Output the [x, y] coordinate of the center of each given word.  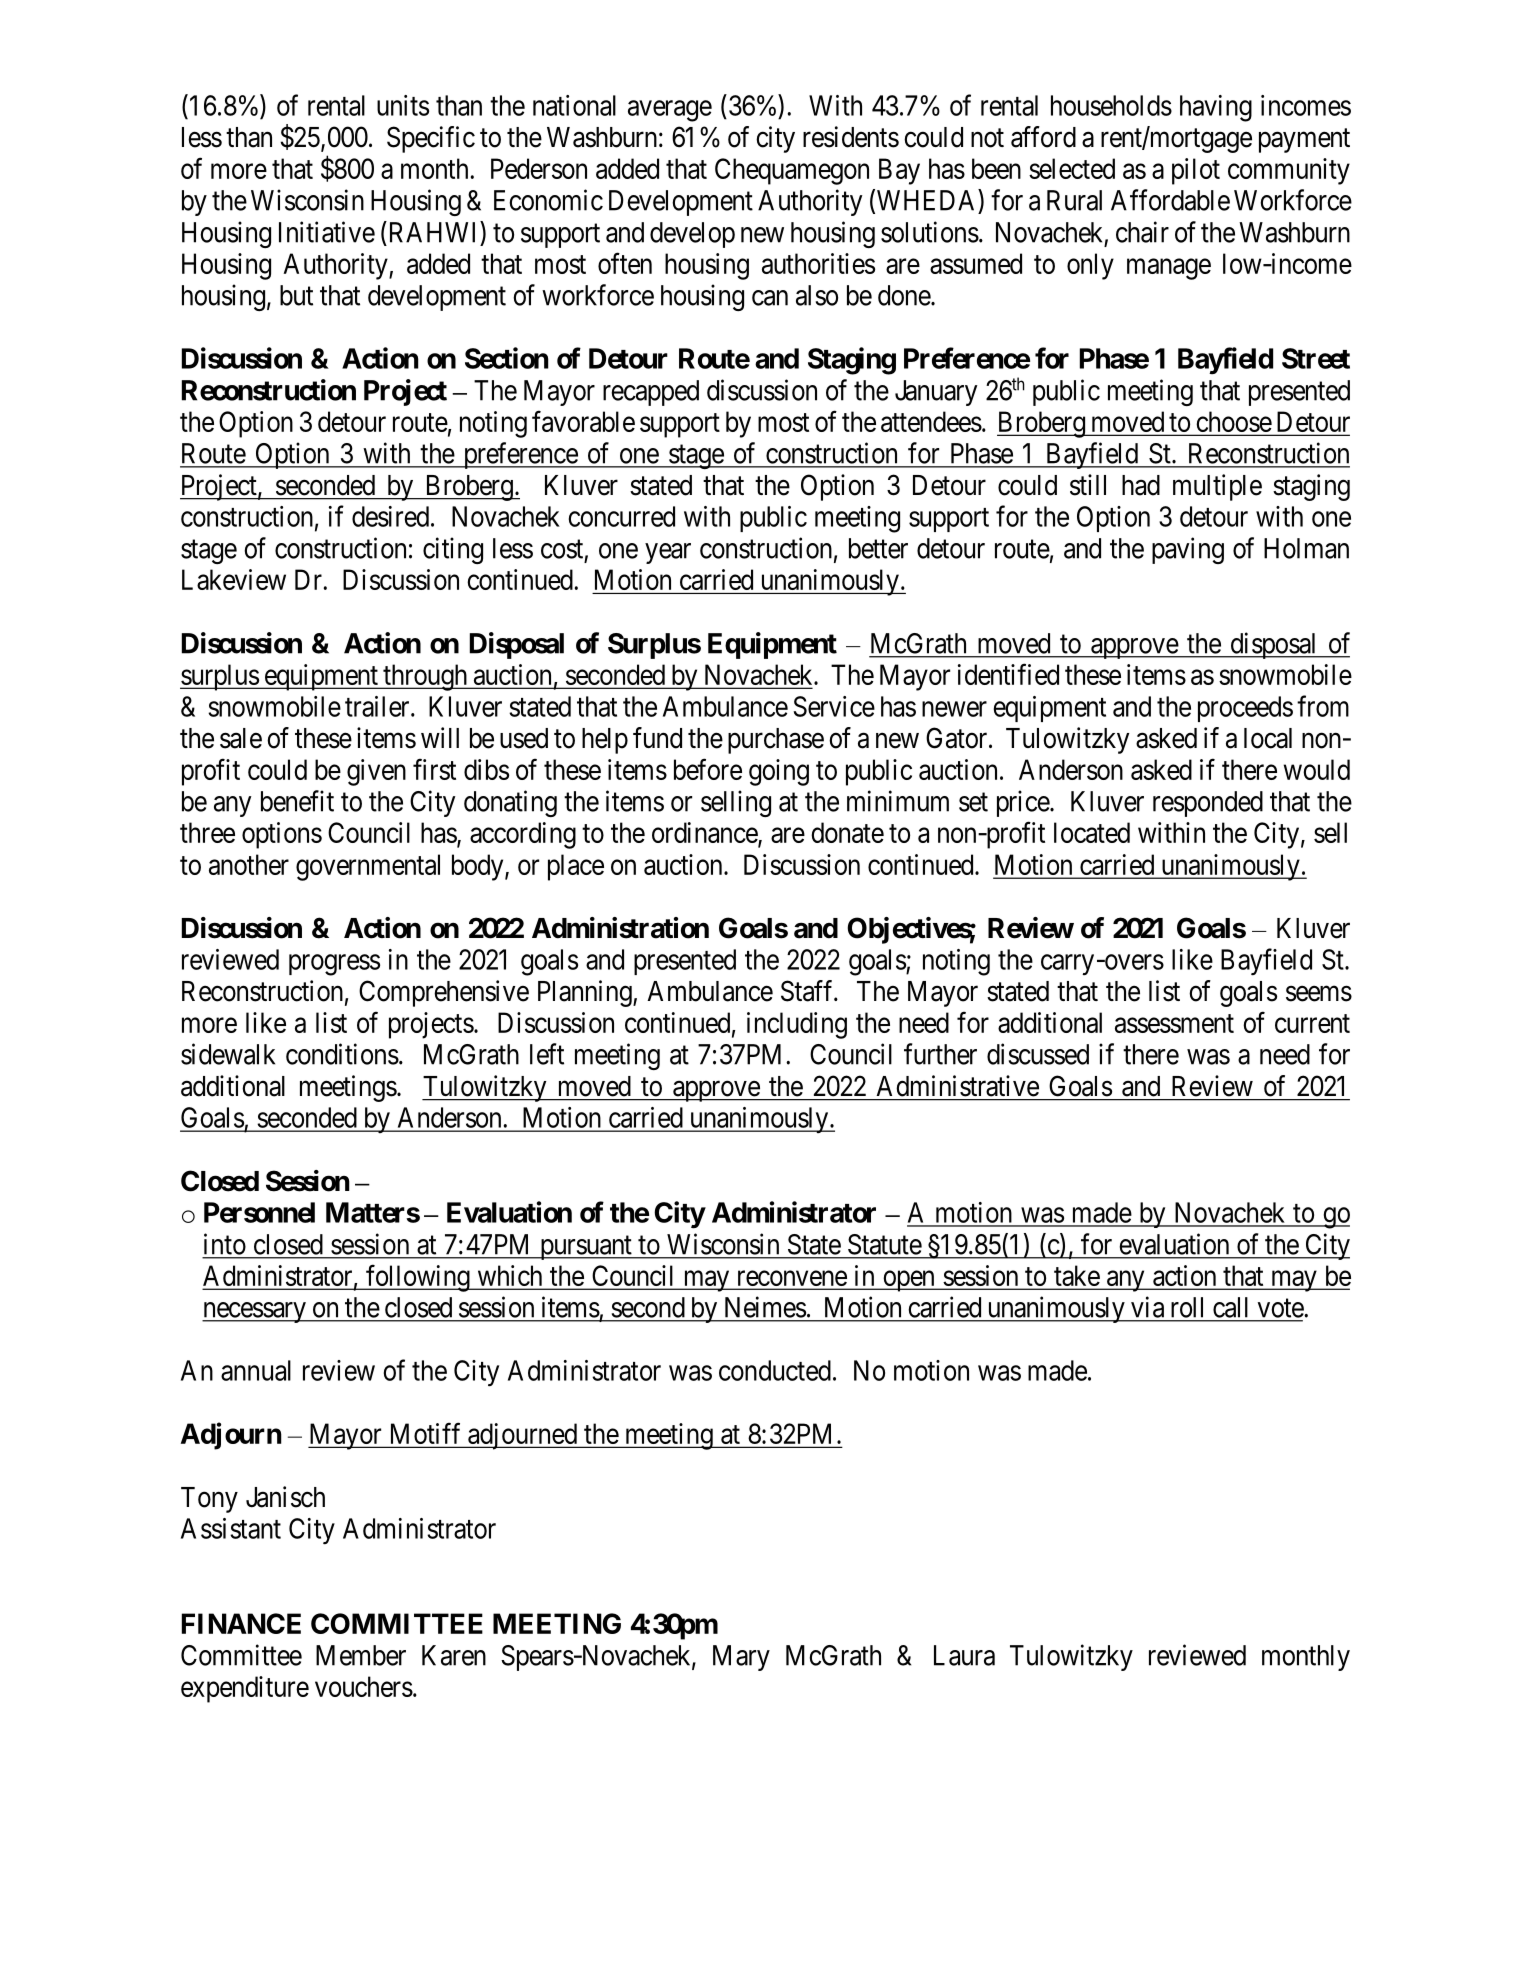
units [403, 105]
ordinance [705, 834]
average [670, 111]
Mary [741, 1658]
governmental [368, 867]
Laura [964, 1655]
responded [1208, 804]
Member [361, 1655]
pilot [1196, 171]
